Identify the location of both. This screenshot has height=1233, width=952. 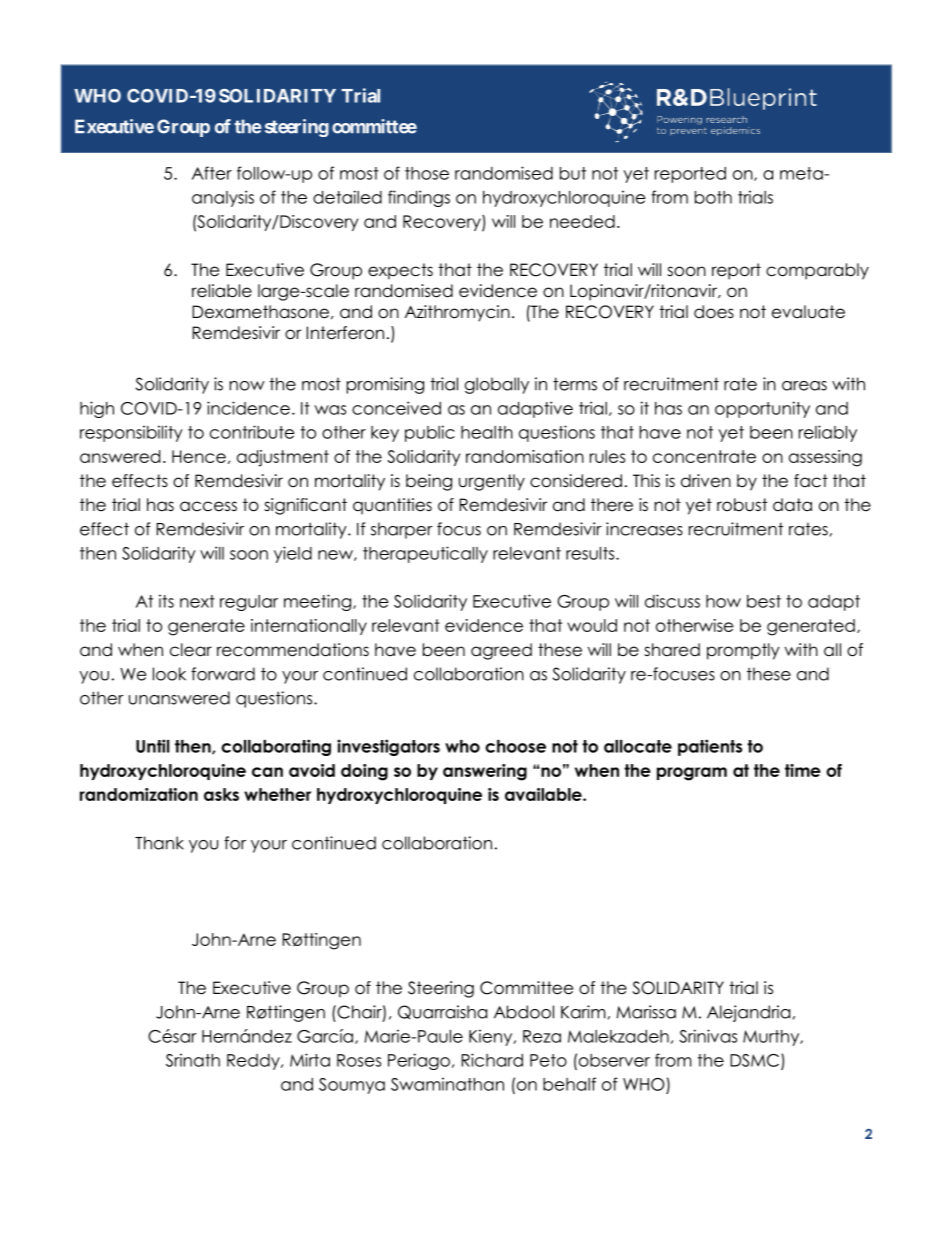
(713, 197).
